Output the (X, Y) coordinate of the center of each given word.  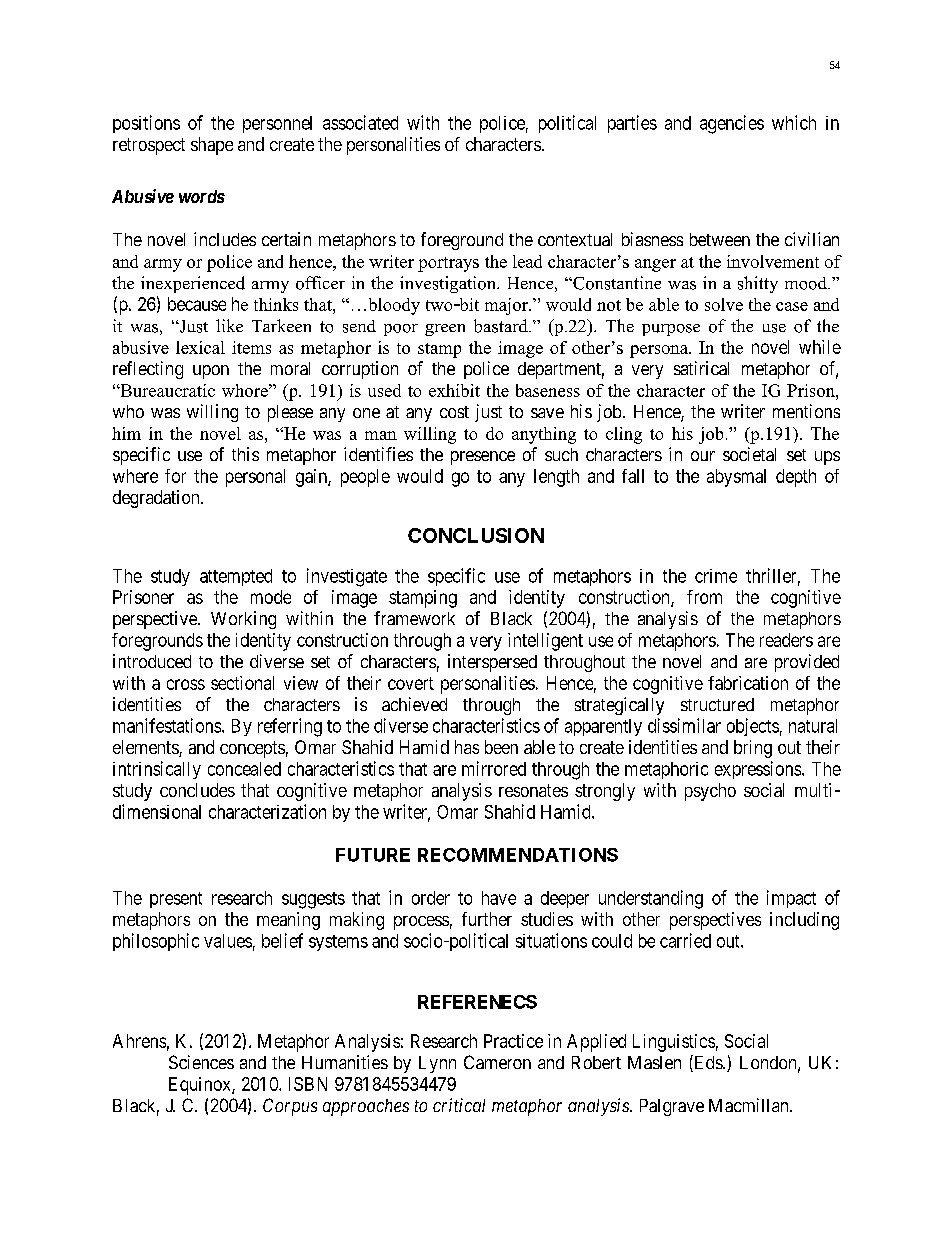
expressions (759, 770)
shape (212, 146)
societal (749, 454)
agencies (732, 124)
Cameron (497, 1062)
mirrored (494, 768)
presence (483, 458)
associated (360, 122)
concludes (197, 790)
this (245, 454)
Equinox (201, 1086)
